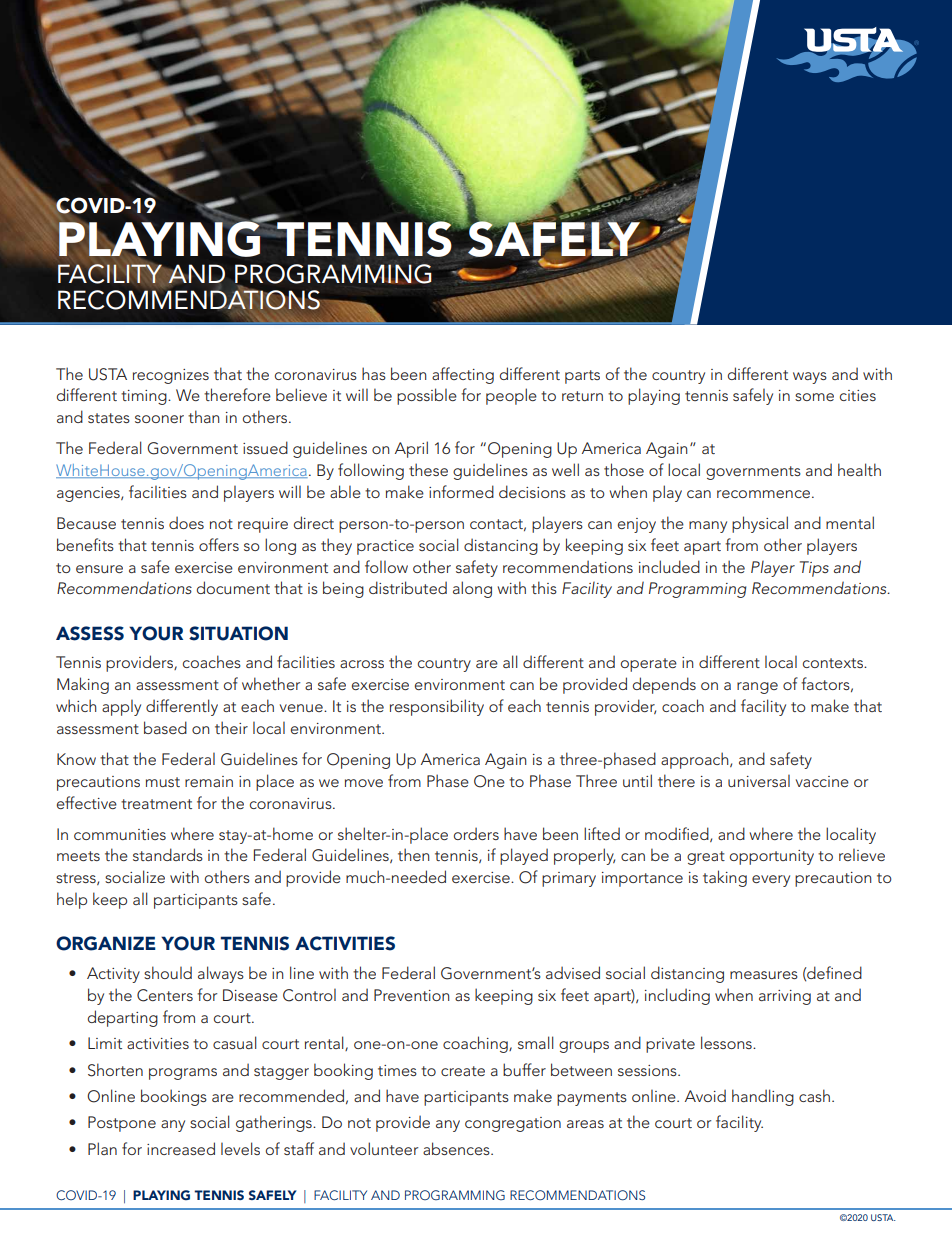 The height and width of the image is (1233, 952). I want to click on universal, so click(759, 780).
